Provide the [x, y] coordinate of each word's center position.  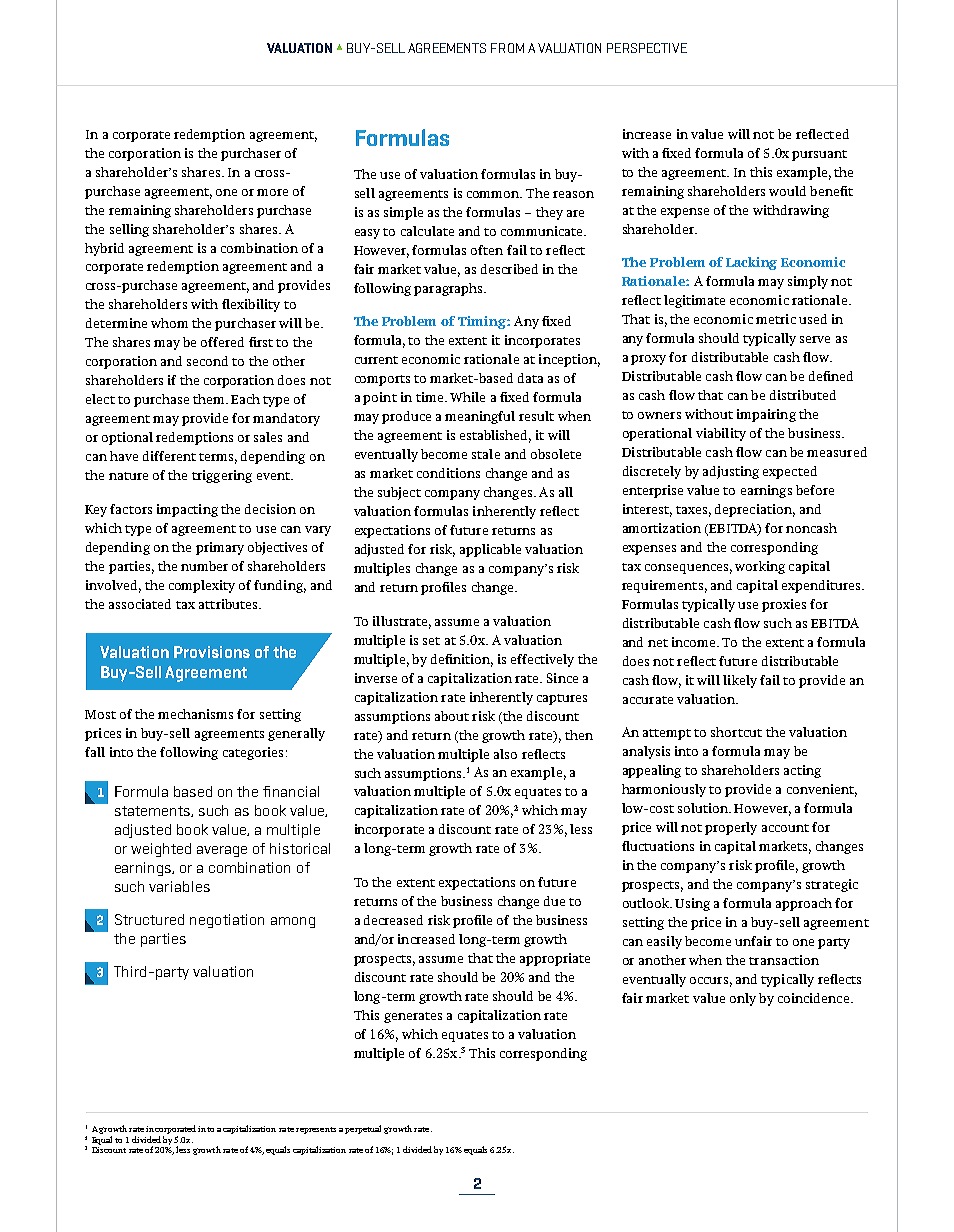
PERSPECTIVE [647, 48]
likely [740, 681]
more [272, 192]
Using [692, 904]
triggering [222, 476]
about [452, 716]
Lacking [751, 263]
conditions [448, 473]
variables [179, 886]
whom [169, 323]
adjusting [731, 472]
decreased [393, 920]
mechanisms [195, 714]
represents [316, 1130]
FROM [507, 48]
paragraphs [448, 289]
